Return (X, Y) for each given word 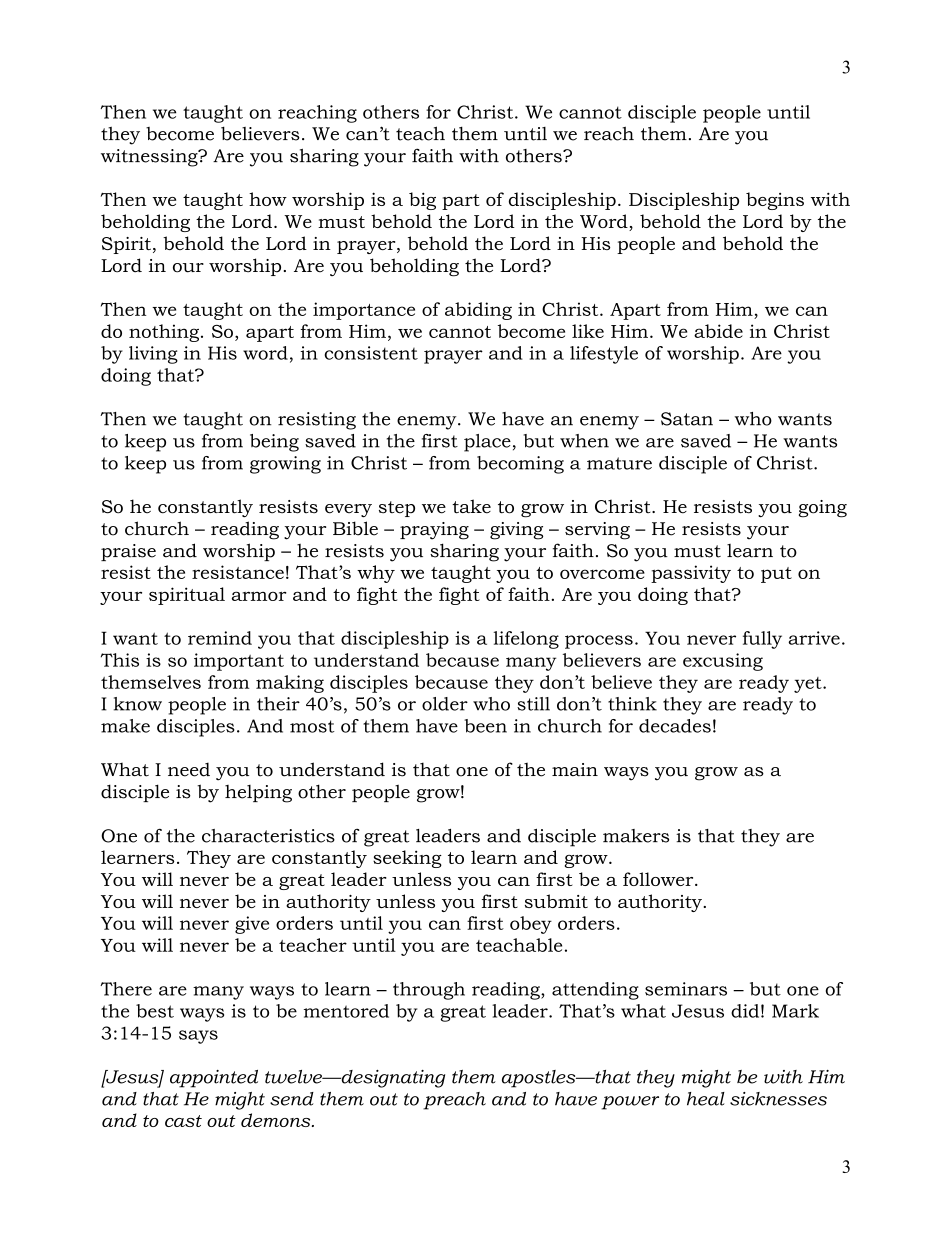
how (268, 199)
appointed (214, 1079)
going (823, 509)
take (471, 506)
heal (706, 1099)
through (429, 991)
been (485, 726)
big (422, 201)
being (274, 443)
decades (675, 726)
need (189, 769)
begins (775, 201)
